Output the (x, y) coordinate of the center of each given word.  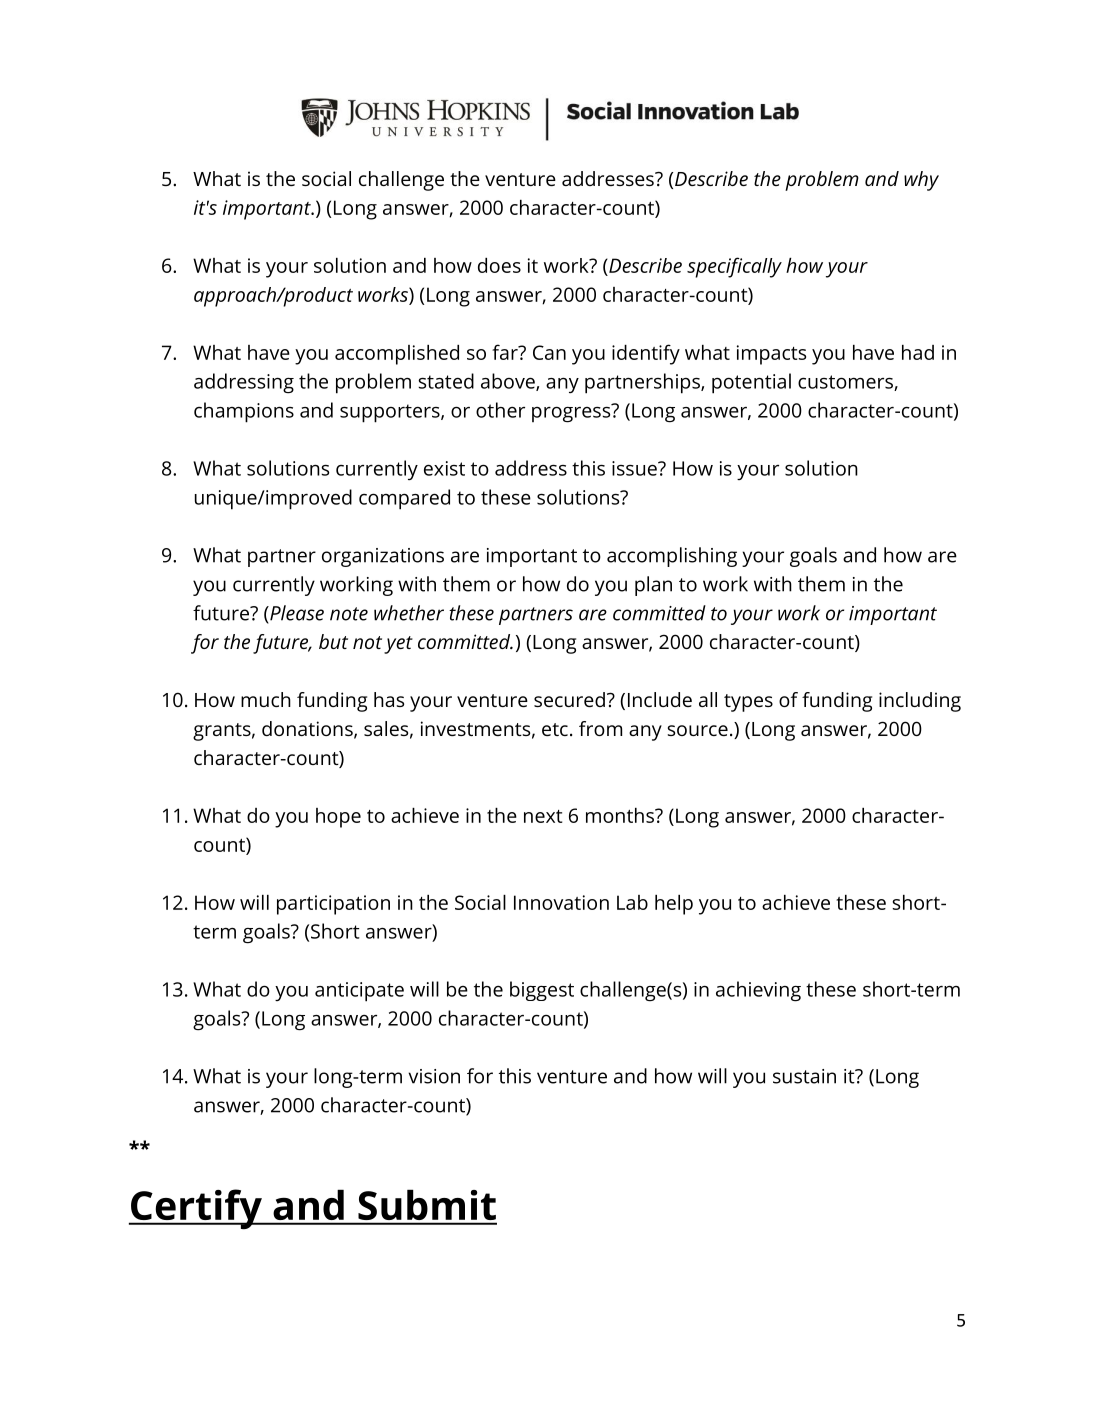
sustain (804, 1076)
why (921, 181)
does (499, 265)
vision (434, 1076)
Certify (196, 1209)
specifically (734, 267)
